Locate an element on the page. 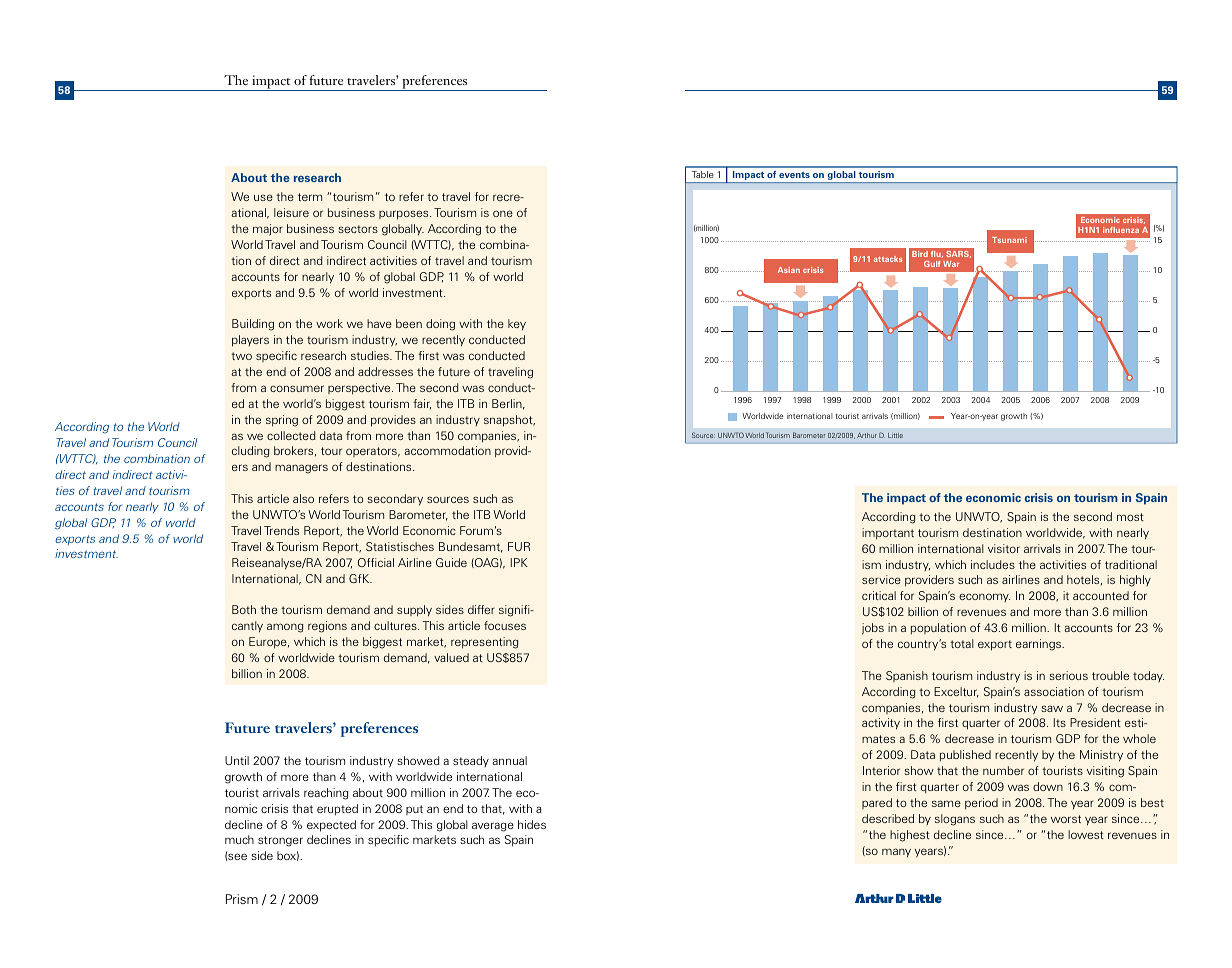  annual is located at coordinates (509, 760).
